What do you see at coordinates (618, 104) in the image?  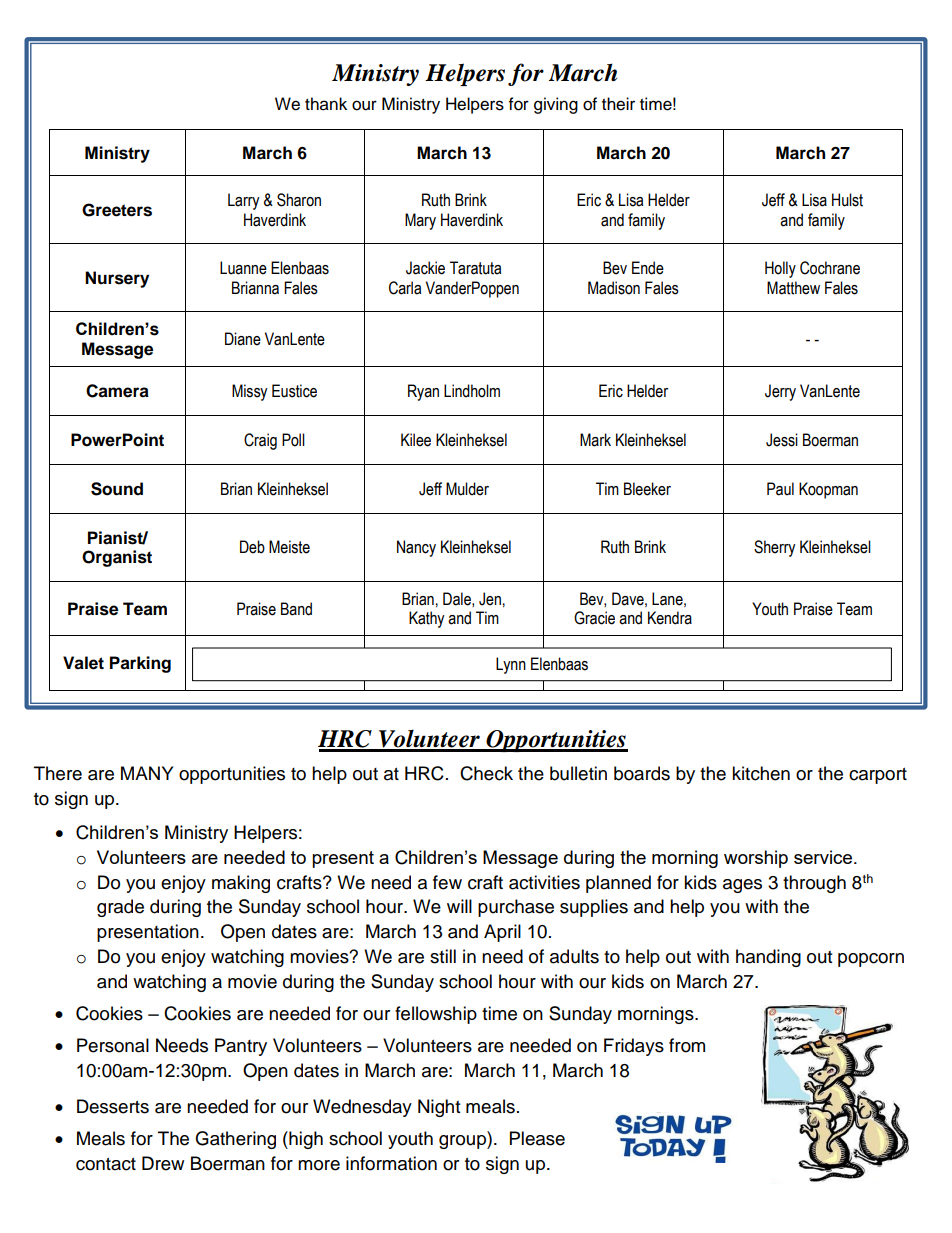 I see `their` at bounding box center [618, 104].
